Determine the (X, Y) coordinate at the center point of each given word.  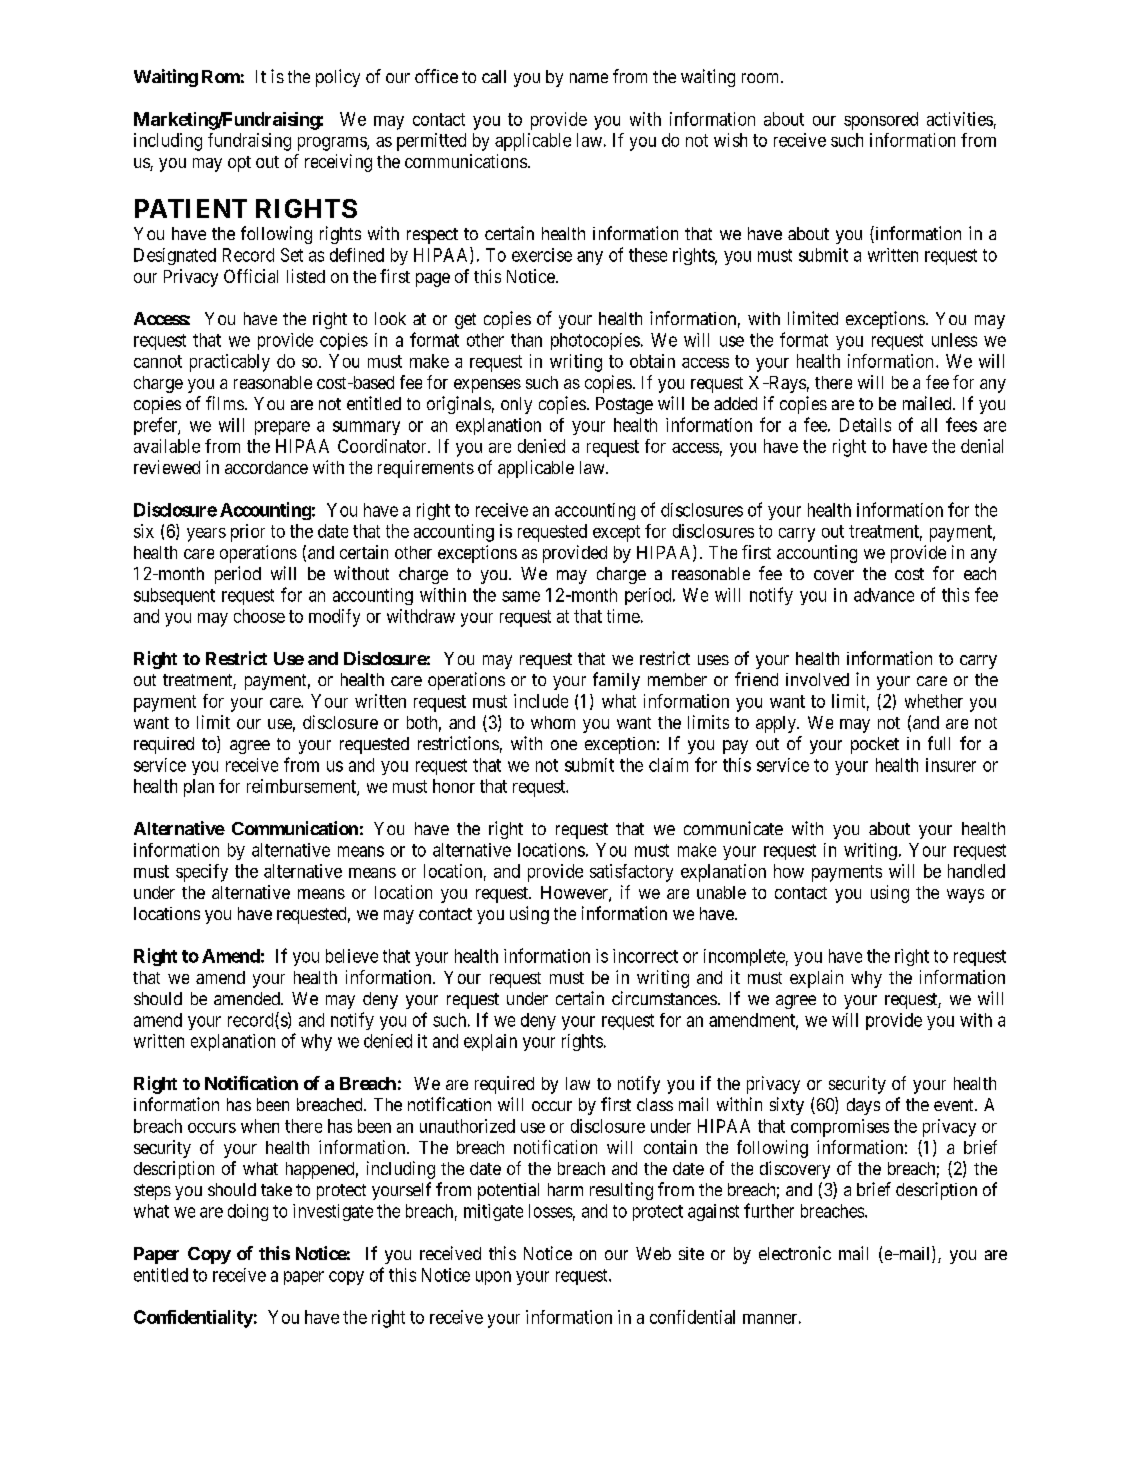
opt (239, 164)
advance (884, 595)
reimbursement (302, 787)
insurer (951, 765)
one (564, 745)
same (521, 596)
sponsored (881, 121)
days (863, 1106)
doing (248, 1212)
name (589, 78)
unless (954, 340)
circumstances (664, 998)
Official (251, 276)
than (526, 340)
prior (248, 533)
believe (352, 956)
